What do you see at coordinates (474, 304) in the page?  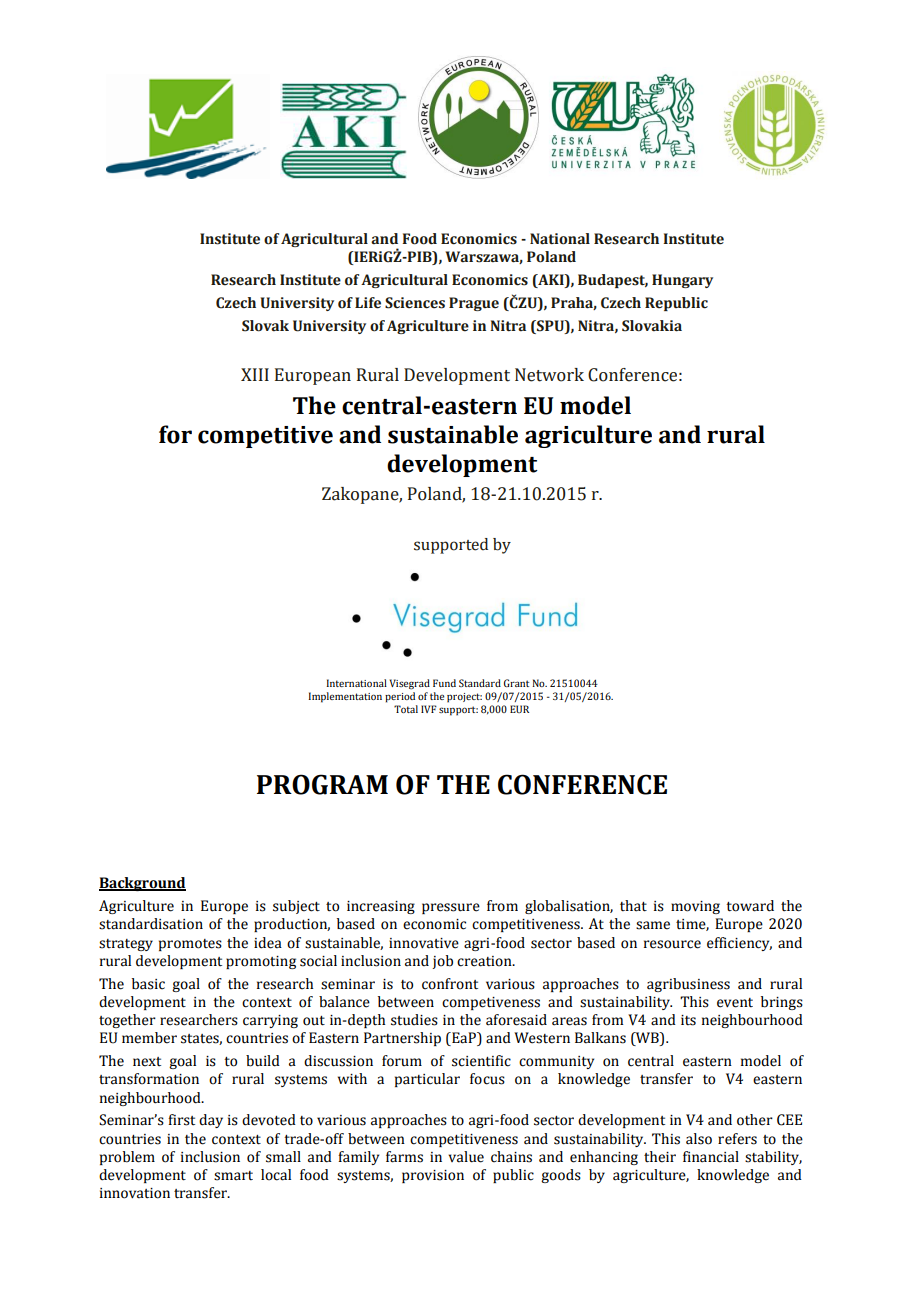 I see `Prague` at bounding box center [474, 304].
